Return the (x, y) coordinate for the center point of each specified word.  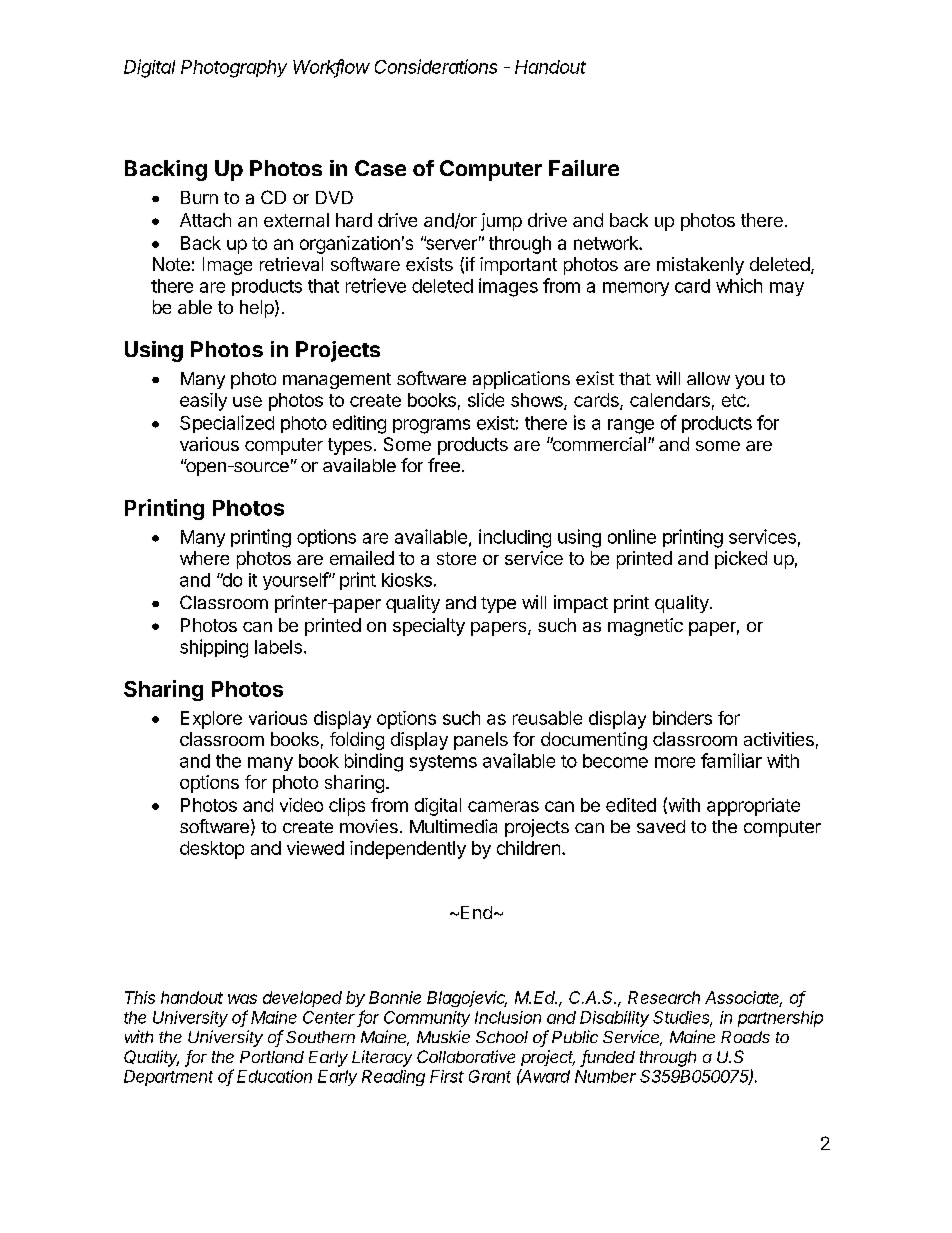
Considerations (436, 66)
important (518, 266)
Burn (199, 197)
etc (735, 400)
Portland (272, 1057)
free (444, 465)
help (257, 309)
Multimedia (453, 826)
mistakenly (700, 266)
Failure (584, 168)
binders (682, 718)
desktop (212, 850)
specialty (429, 627)
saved (661, 826)
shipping (214, 648)
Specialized (227, 424)
